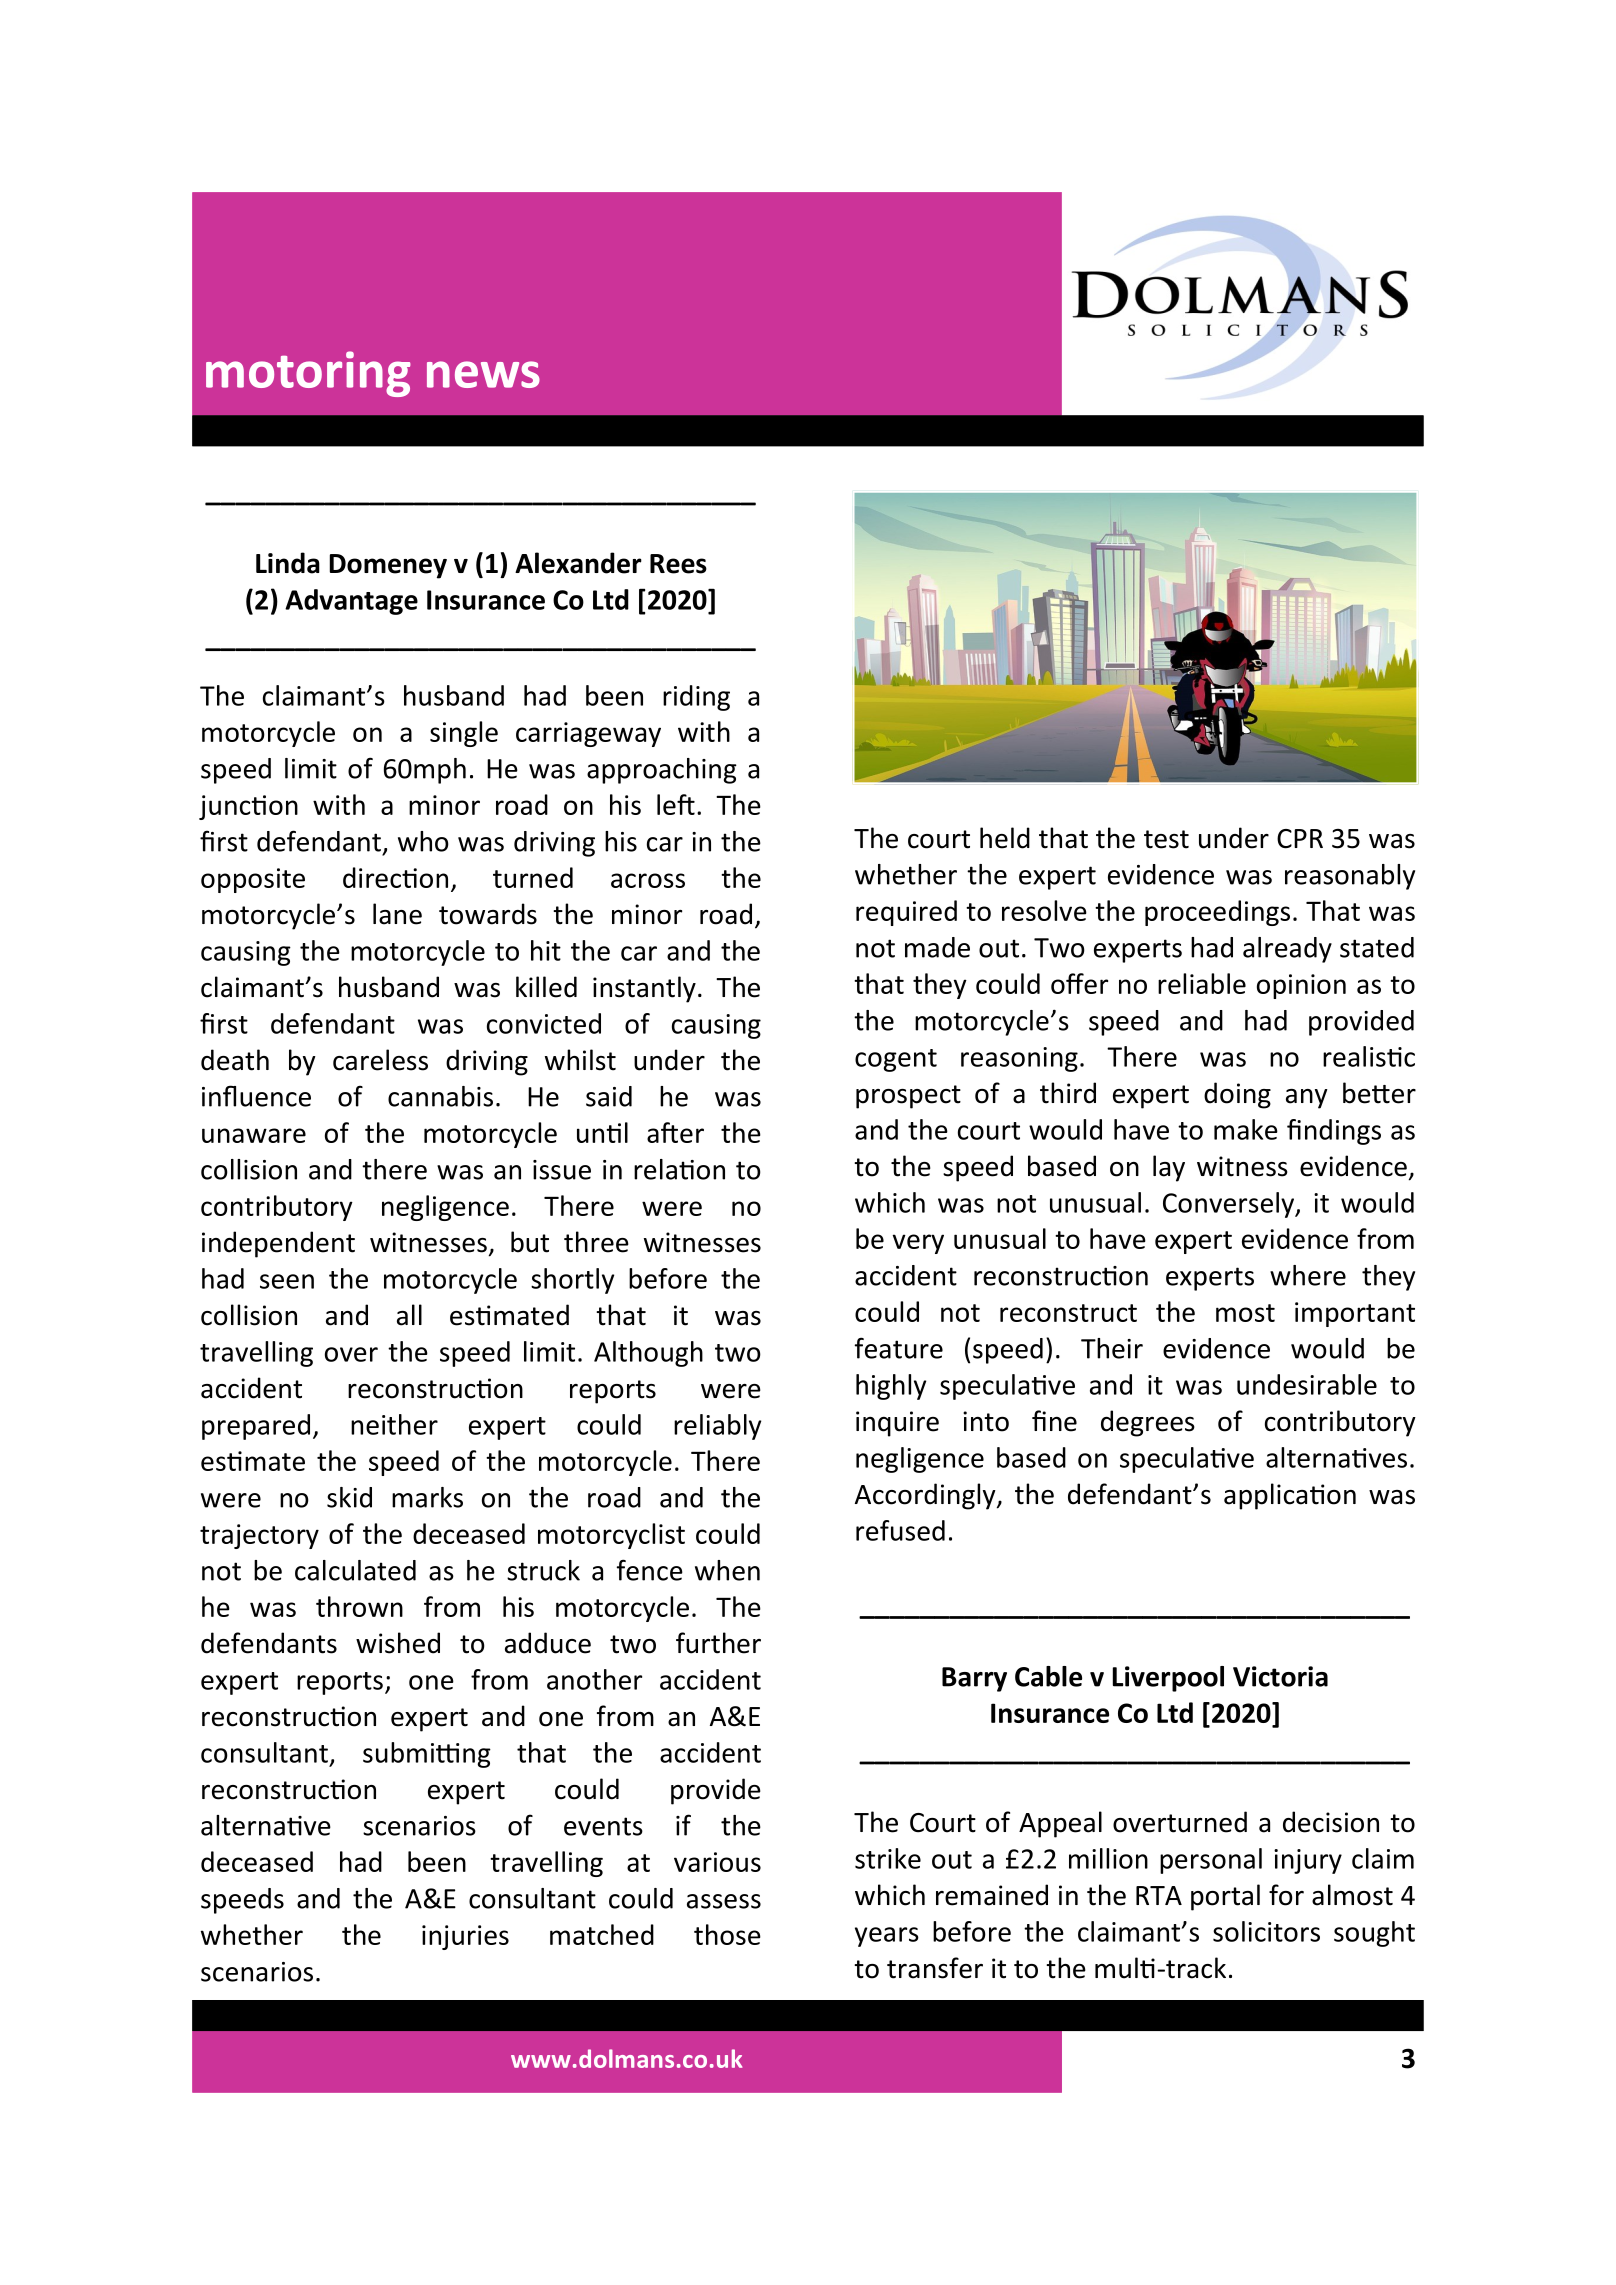  Describe the element at coordinates (440, 1096) in the screenshot. I see `cannabis` at that location.
